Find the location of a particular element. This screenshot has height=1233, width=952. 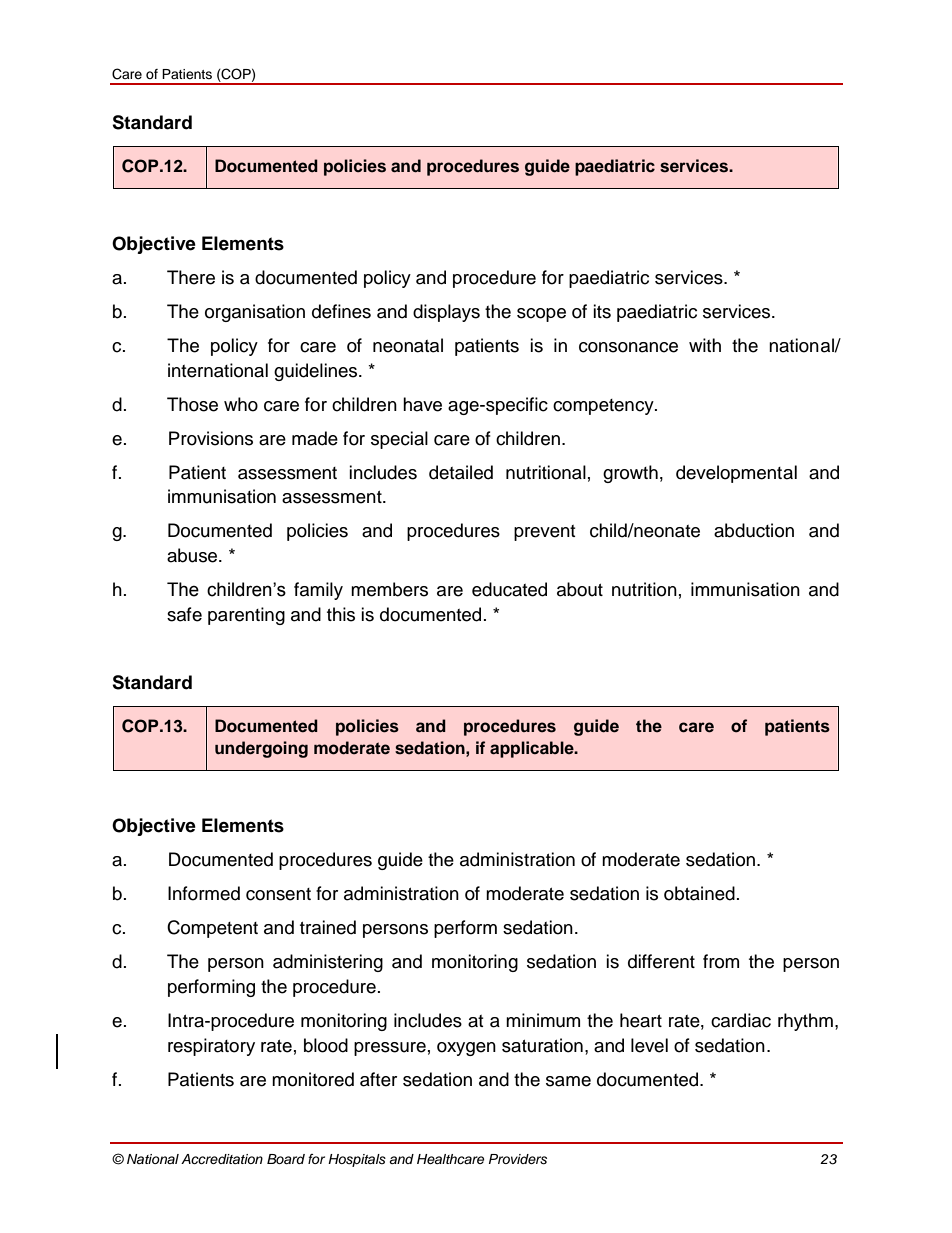

prevent is located at coordinates (544, 533).
